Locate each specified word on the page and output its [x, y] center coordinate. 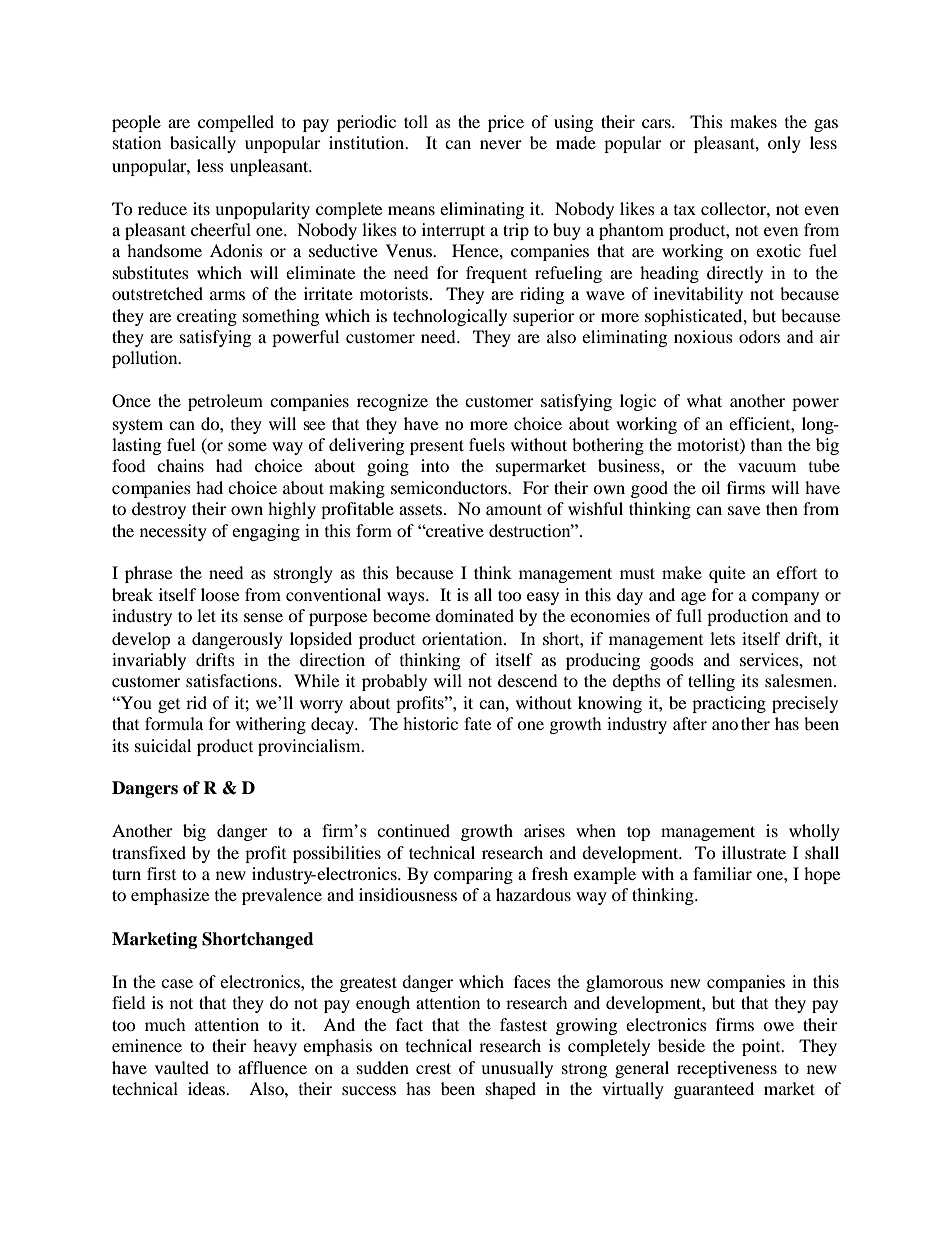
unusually [517, 1069]
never [501, 144]
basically [203, 144]
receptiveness [727, 1069]
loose [220, 594]
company [785, 598]
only [784, 144]
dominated [474, 615]
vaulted [182, 1067]
